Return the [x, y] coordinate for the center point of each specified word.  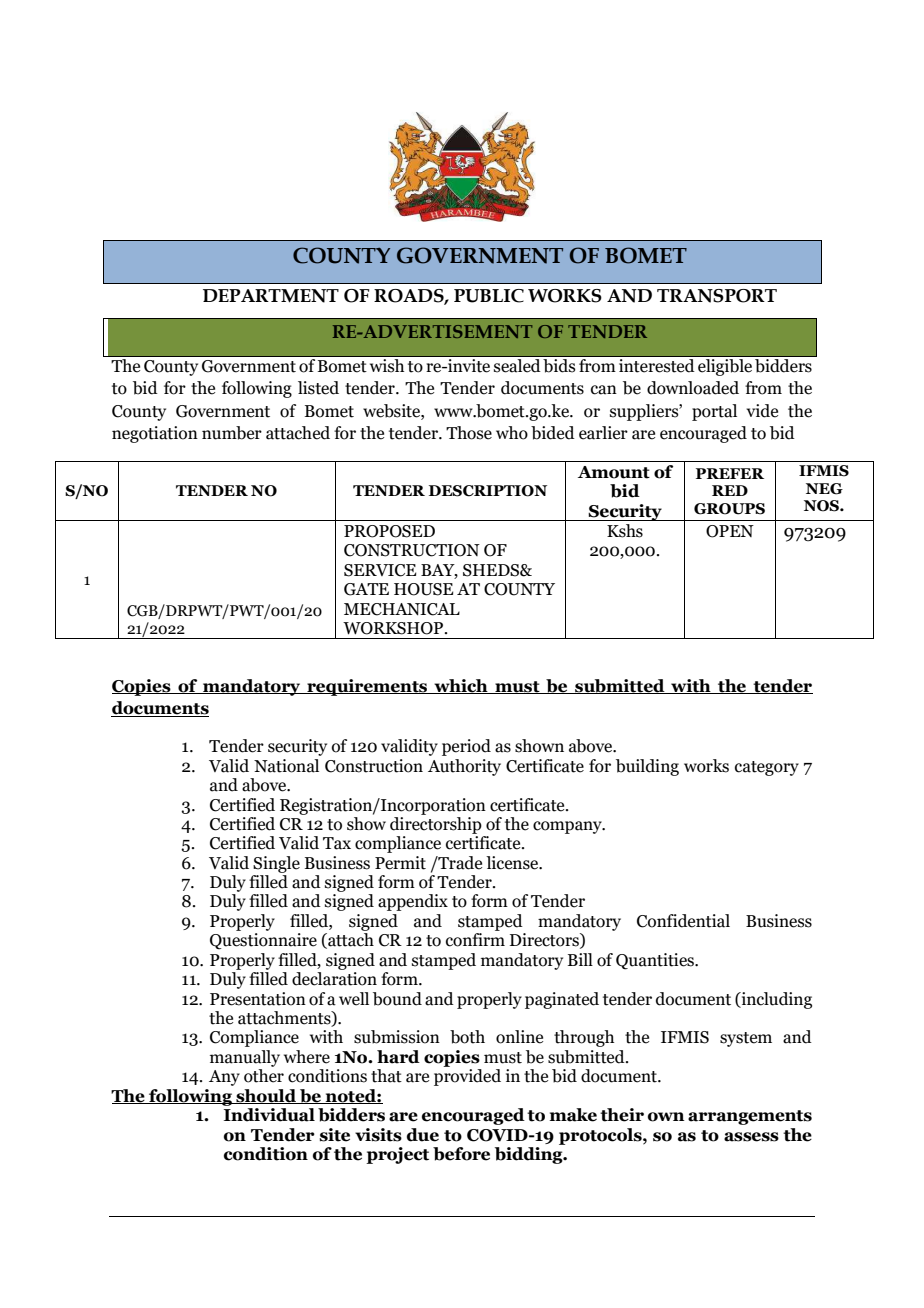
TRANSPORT [717, 296]
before [461, 1154]
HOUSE [424, 589]
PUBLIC [489, 296]
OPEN [730, 531]
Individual [269, 1115]
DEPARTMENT [271, 296]
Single [276, 864]
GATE [366, 589]
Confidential [683, 921]
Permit [400, 863]
